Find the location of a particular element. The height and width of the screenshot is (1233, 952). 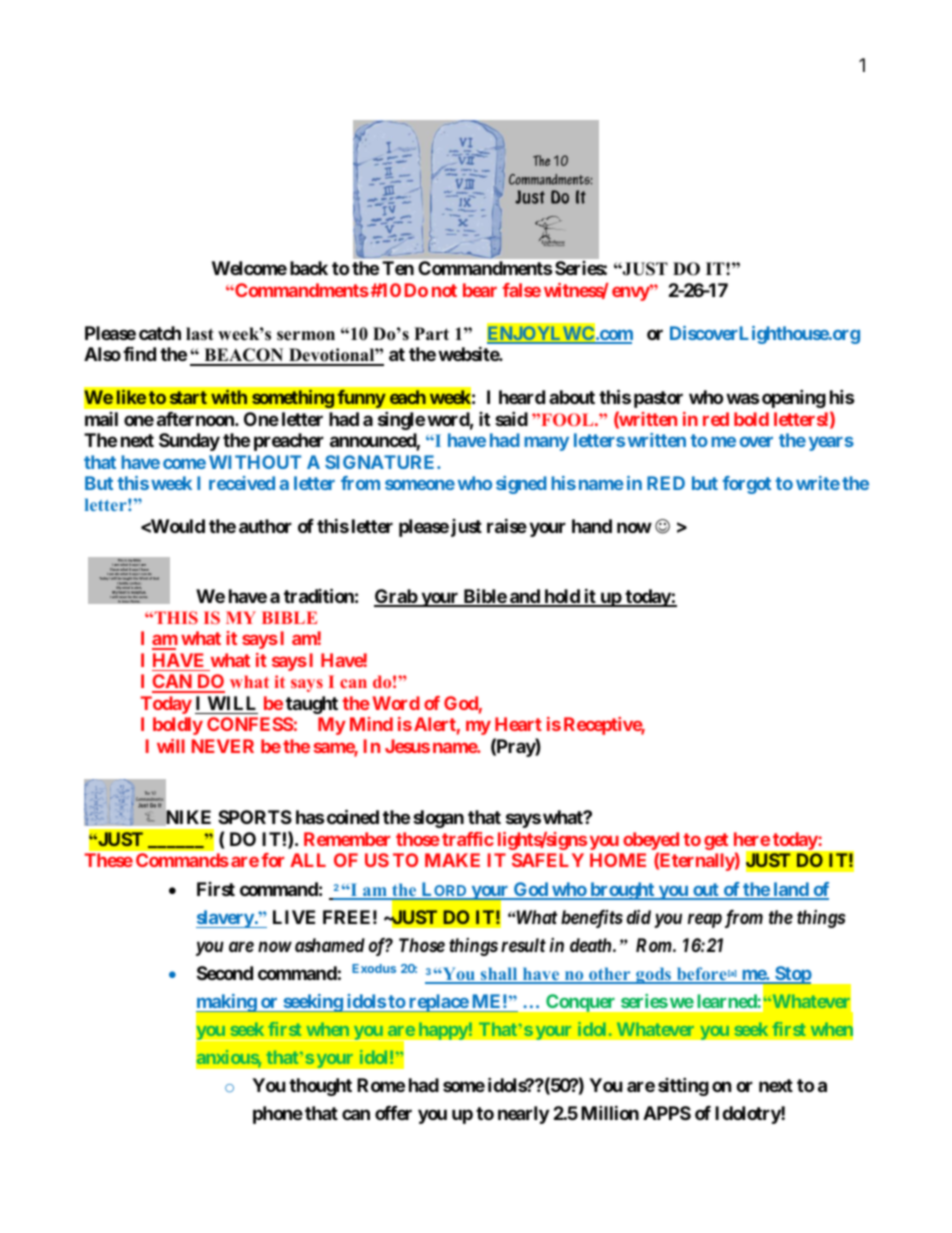

hold is located at coordinates (562, 597).
